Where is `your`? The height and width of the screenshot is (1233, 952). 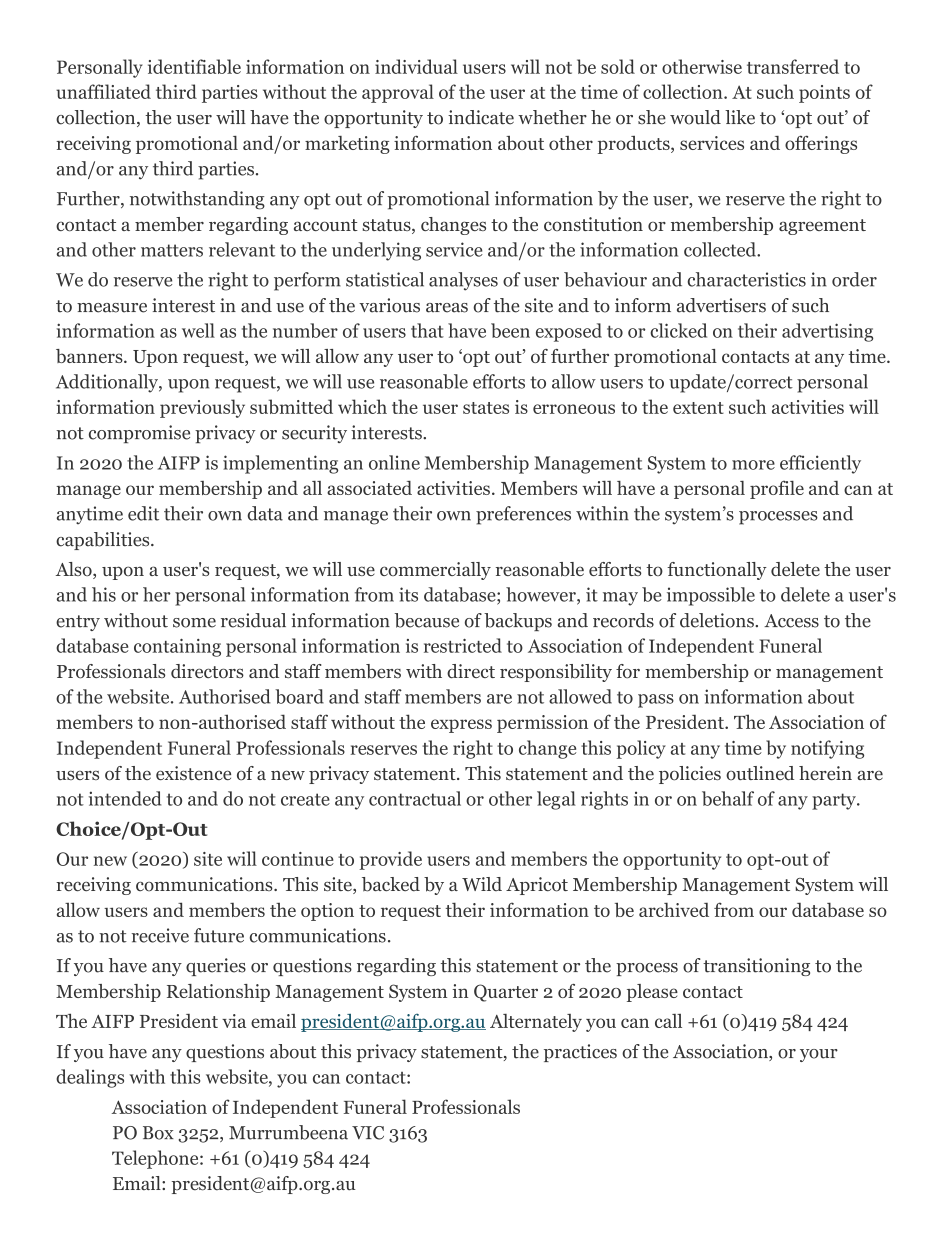
your is located at coordinates (819, 1055).
